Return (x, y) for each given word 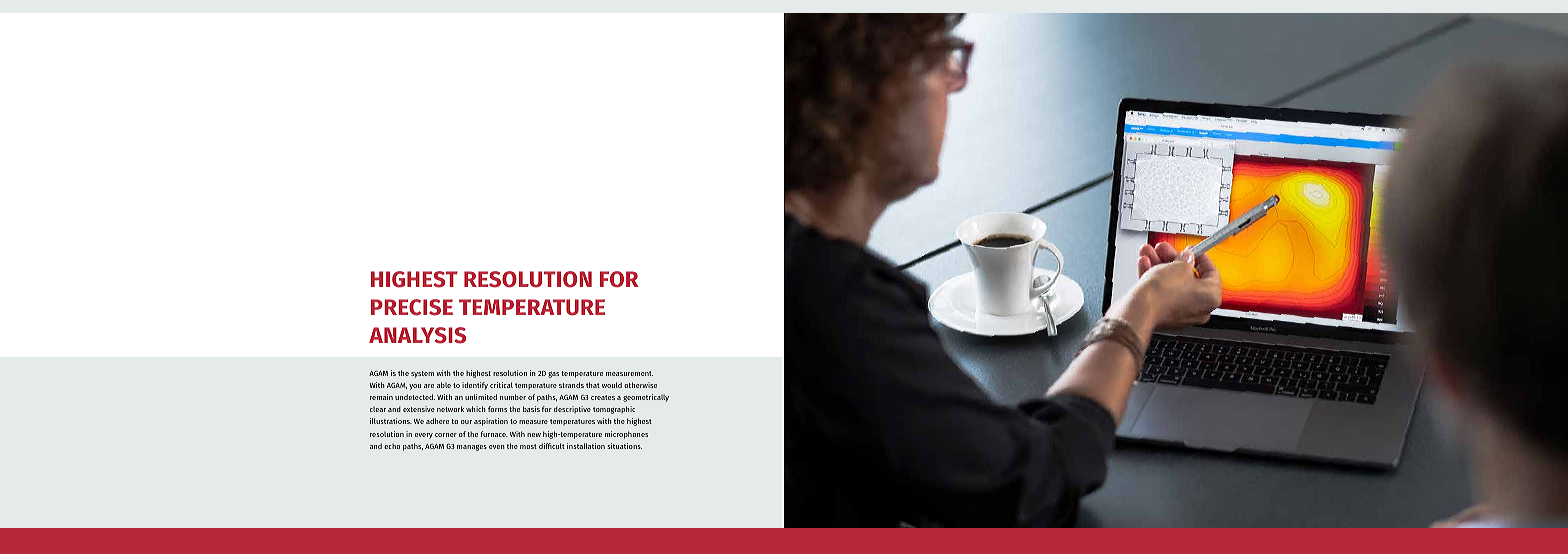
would (612, 385)
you (415, 387)
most (528, 446)
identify (475, 386)
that (593, 385)
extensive (419, 409)
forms (497, 409)
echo (392, 446)
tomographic (614, 410)
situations (624, 446)
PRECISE (412, 307)
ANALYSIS (417, 335)
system (422, 374)
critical (501, 385)
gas (553, 375)
